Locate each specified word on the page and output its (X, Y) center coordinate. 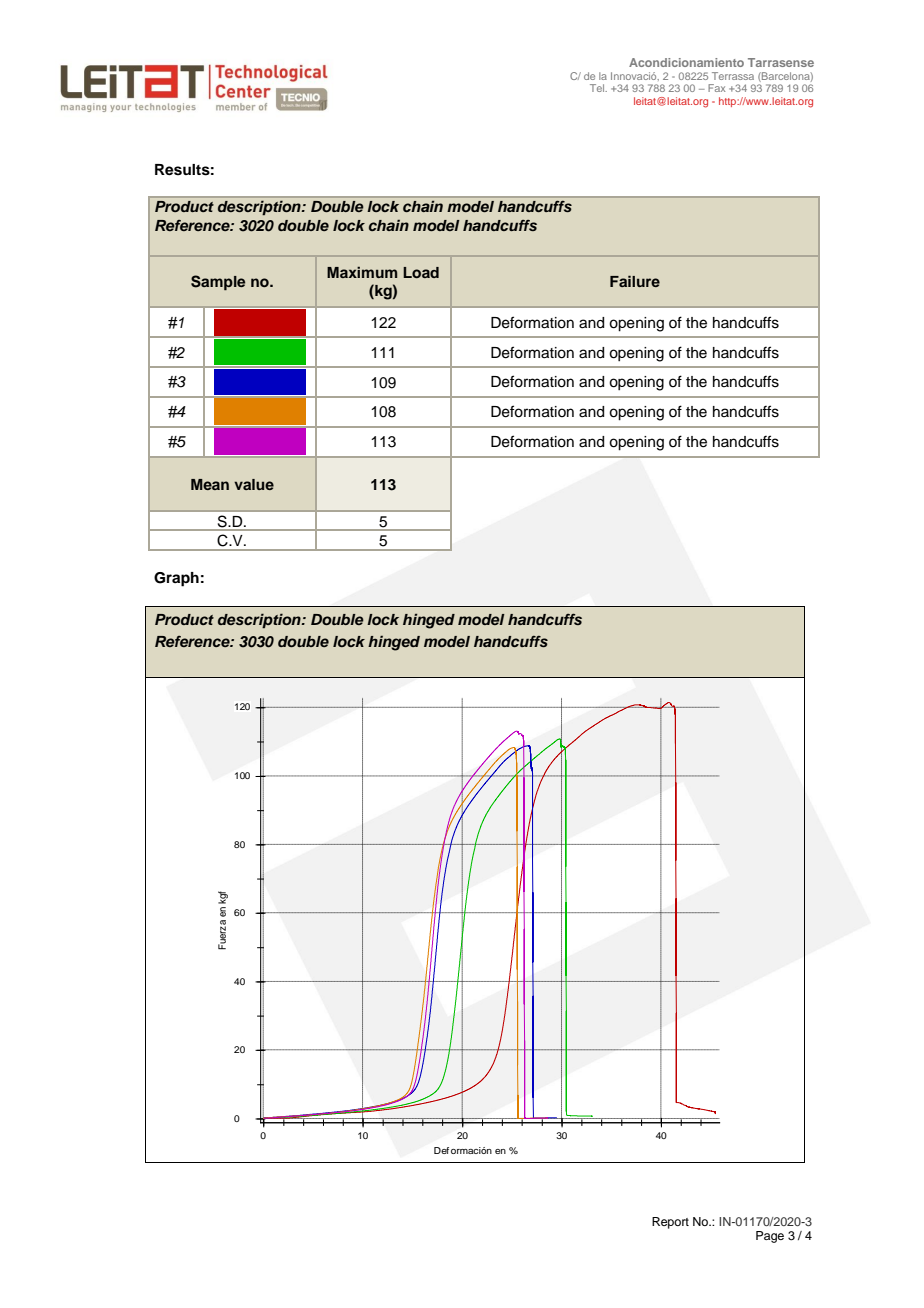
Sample (218, 283)
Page (770, 1237)
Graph (176, 579)
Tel (598, 88)
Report (670, 1223)
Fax (716, 88)
